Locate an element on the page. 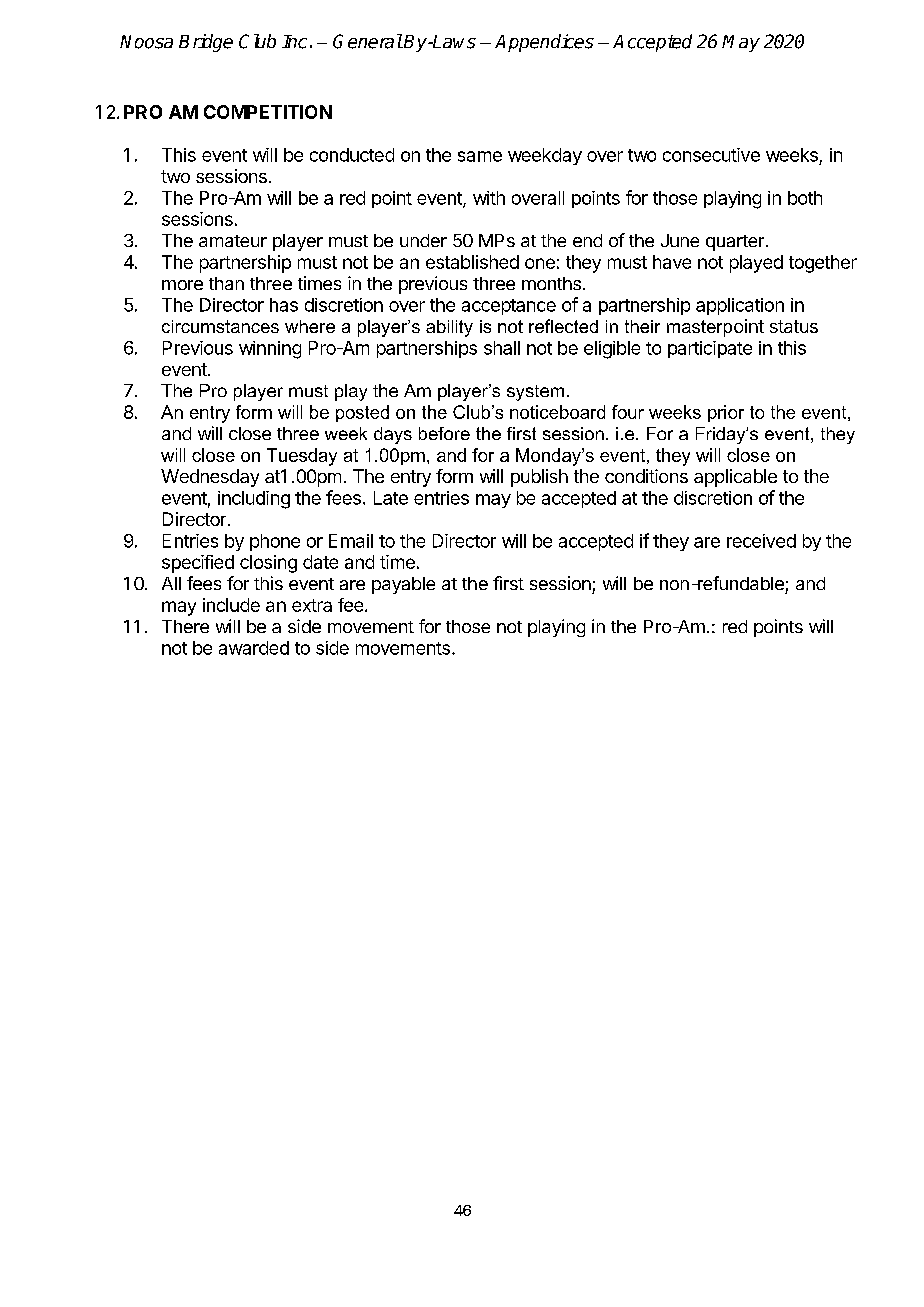  conducted is located at coordinates (352, 155).
